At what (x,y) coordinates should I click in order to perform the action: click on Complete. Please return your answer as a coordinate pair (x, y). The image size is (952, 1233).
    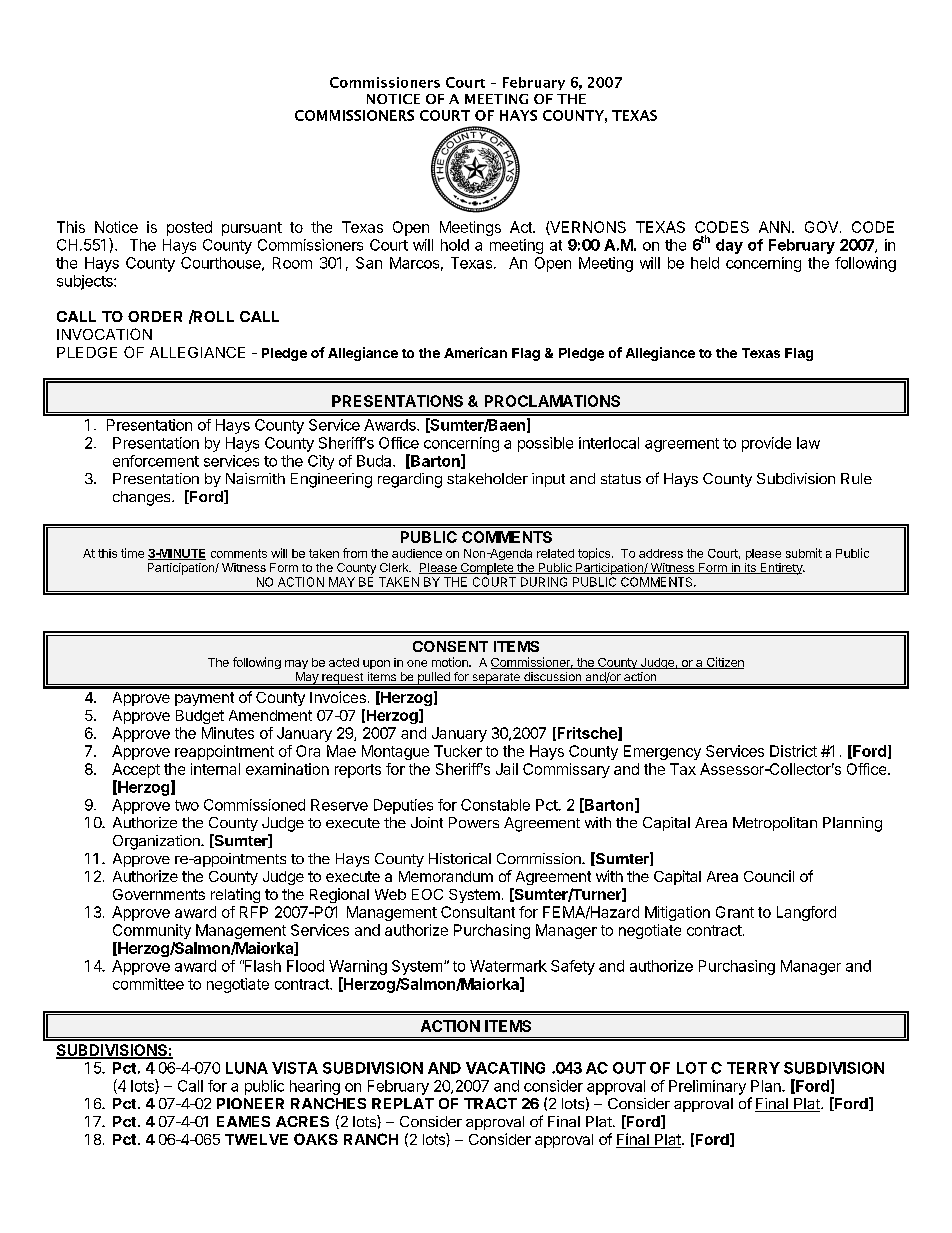
    Looking at the image, I should click on (487, 569).
